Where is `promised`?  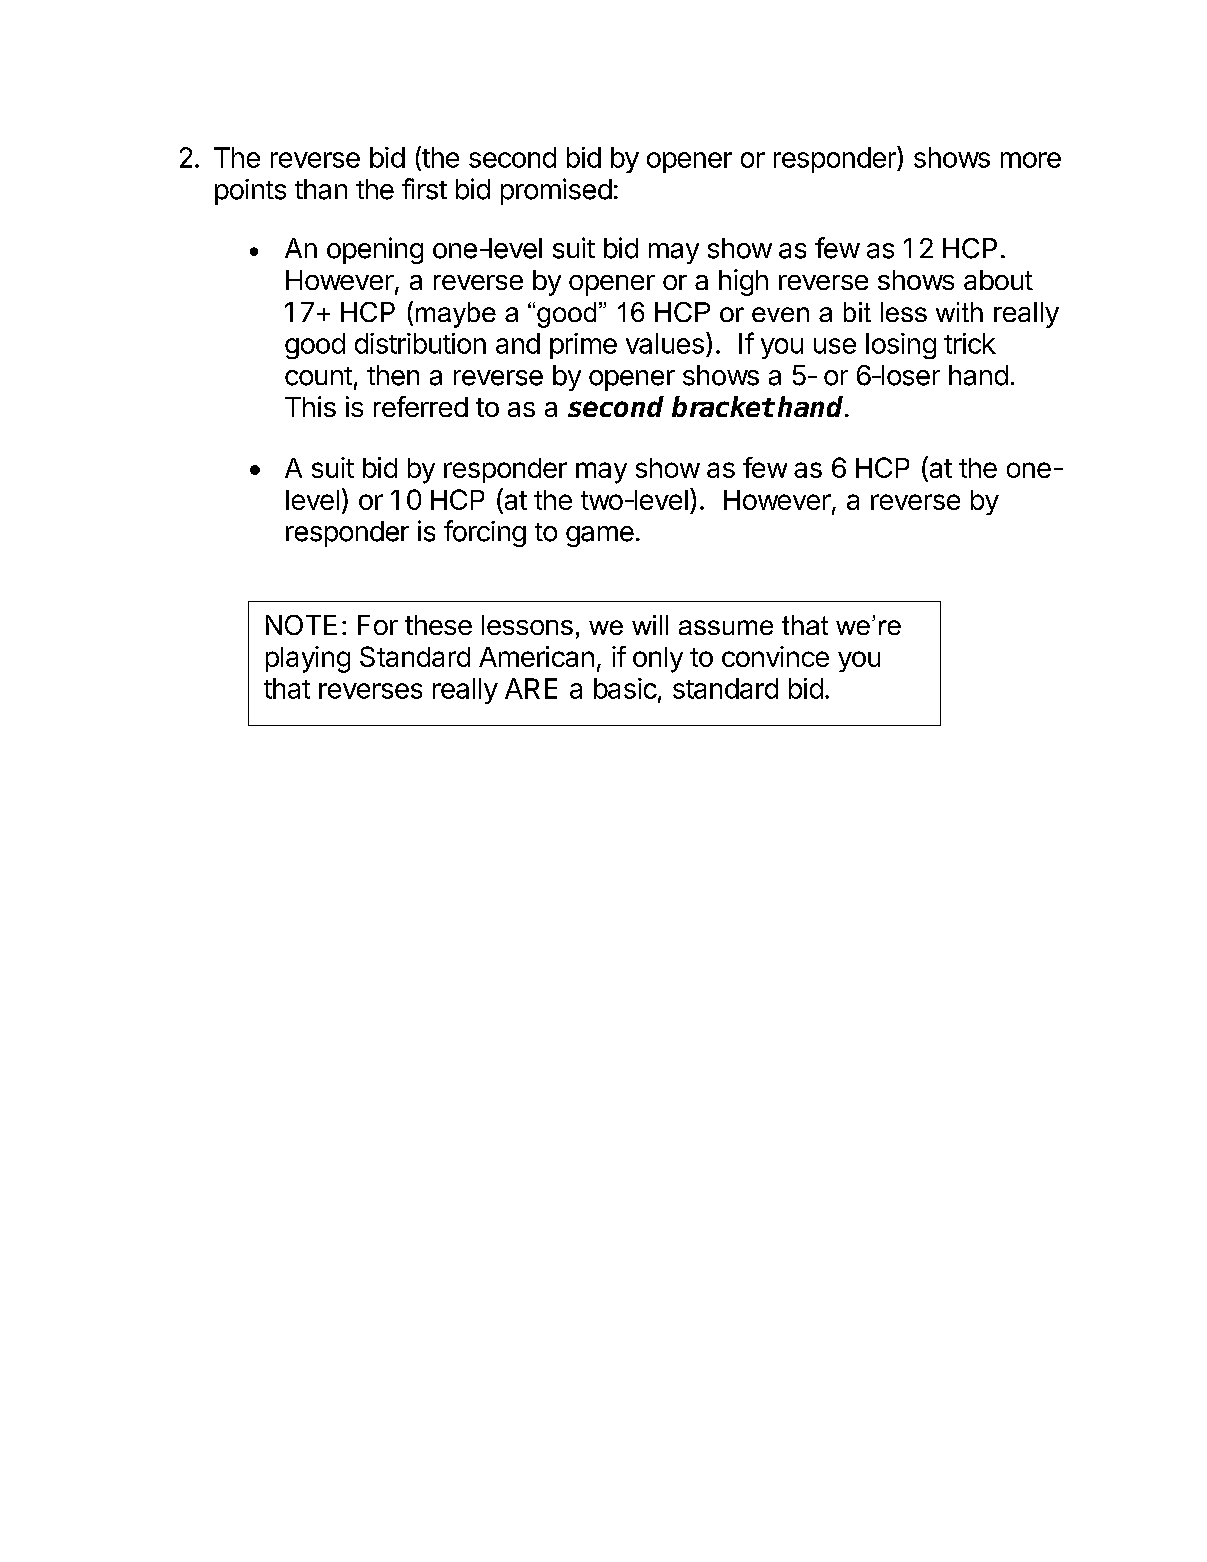 promised is located at coordinates (556, 191).
